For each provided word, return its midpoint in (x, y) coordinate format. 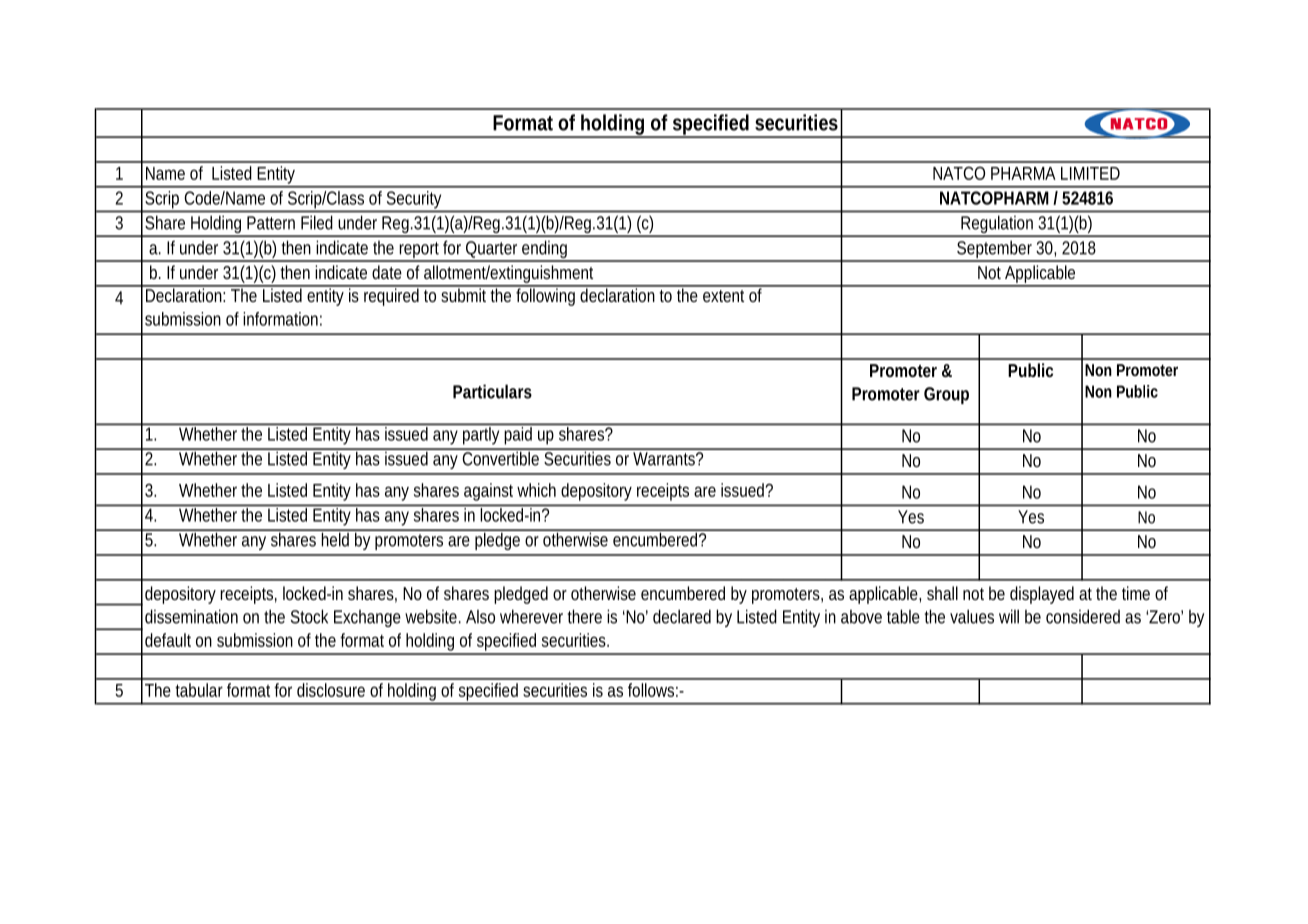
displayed (1042, 595)
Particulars (492, 391)
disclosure (331, 690)
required (392, 296)
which (536, 490)
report (420, 251)
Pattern (271, 223)
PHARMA (1023, 173)
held (336, 538)
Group (946, 395)
